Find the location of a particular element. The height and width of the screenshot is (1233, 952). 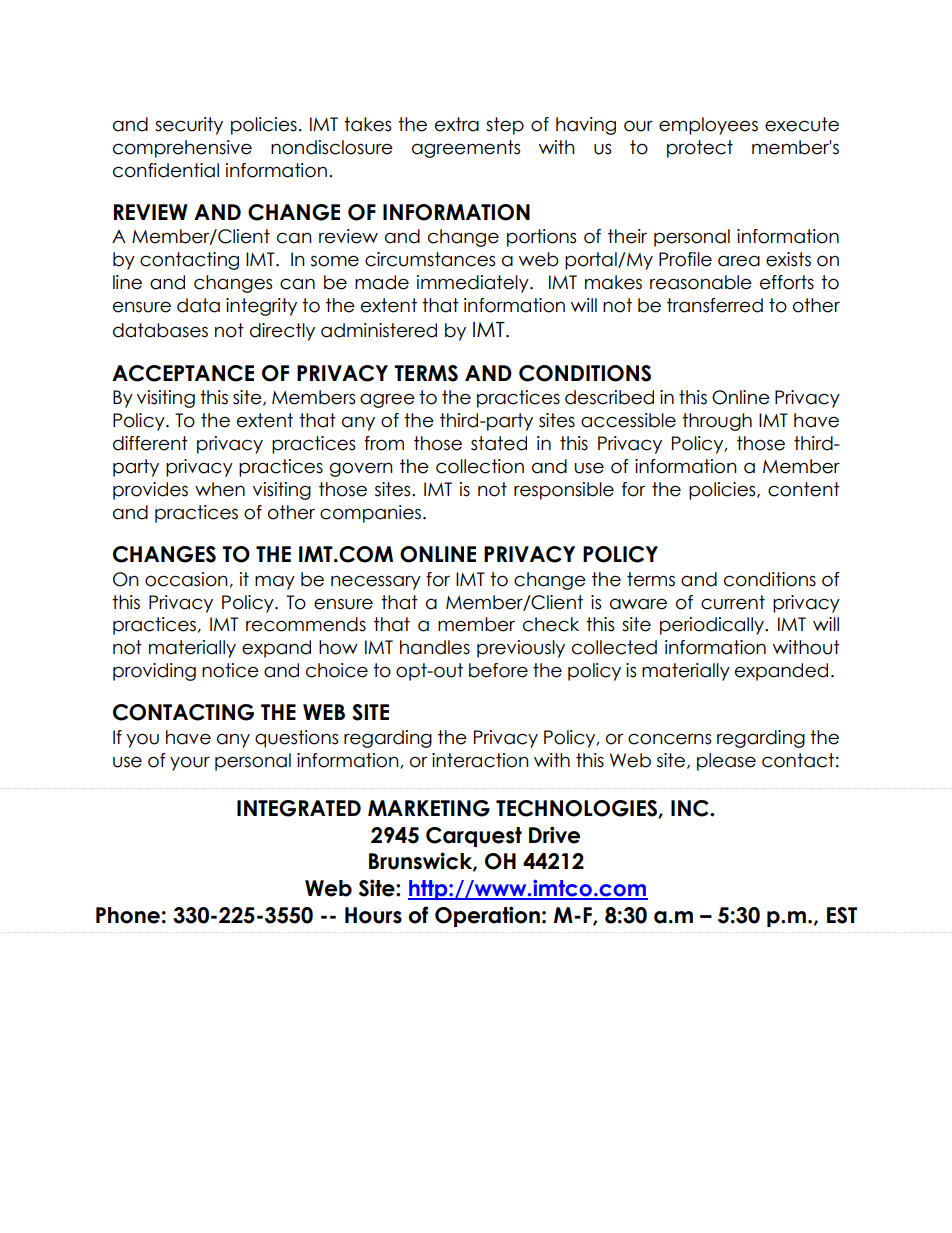

comprehensive is located at coordinates (182, 149).
